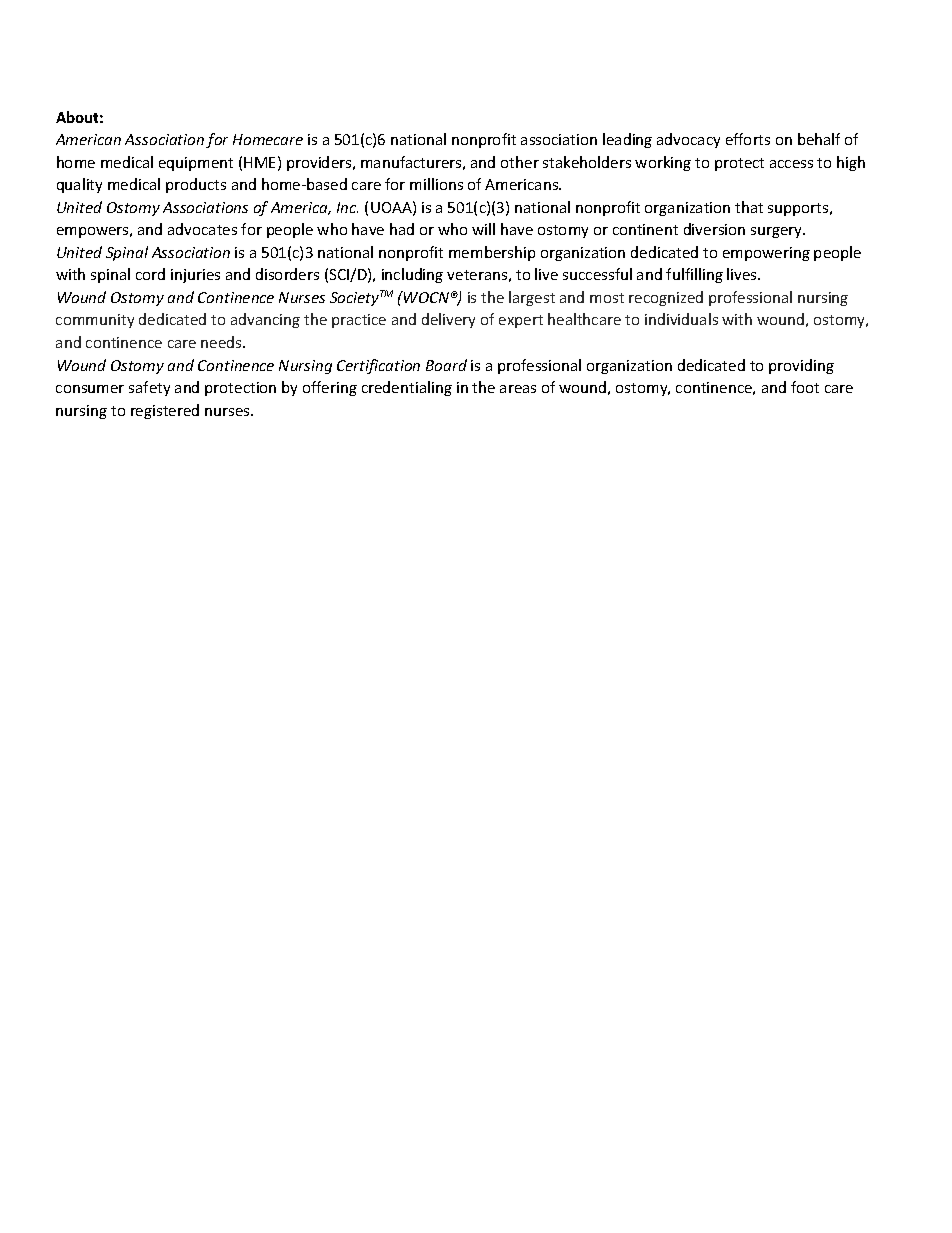  What do you see at coordinates (805, 387) in the image?
I see `foot` at bounding box center [805, 387].
